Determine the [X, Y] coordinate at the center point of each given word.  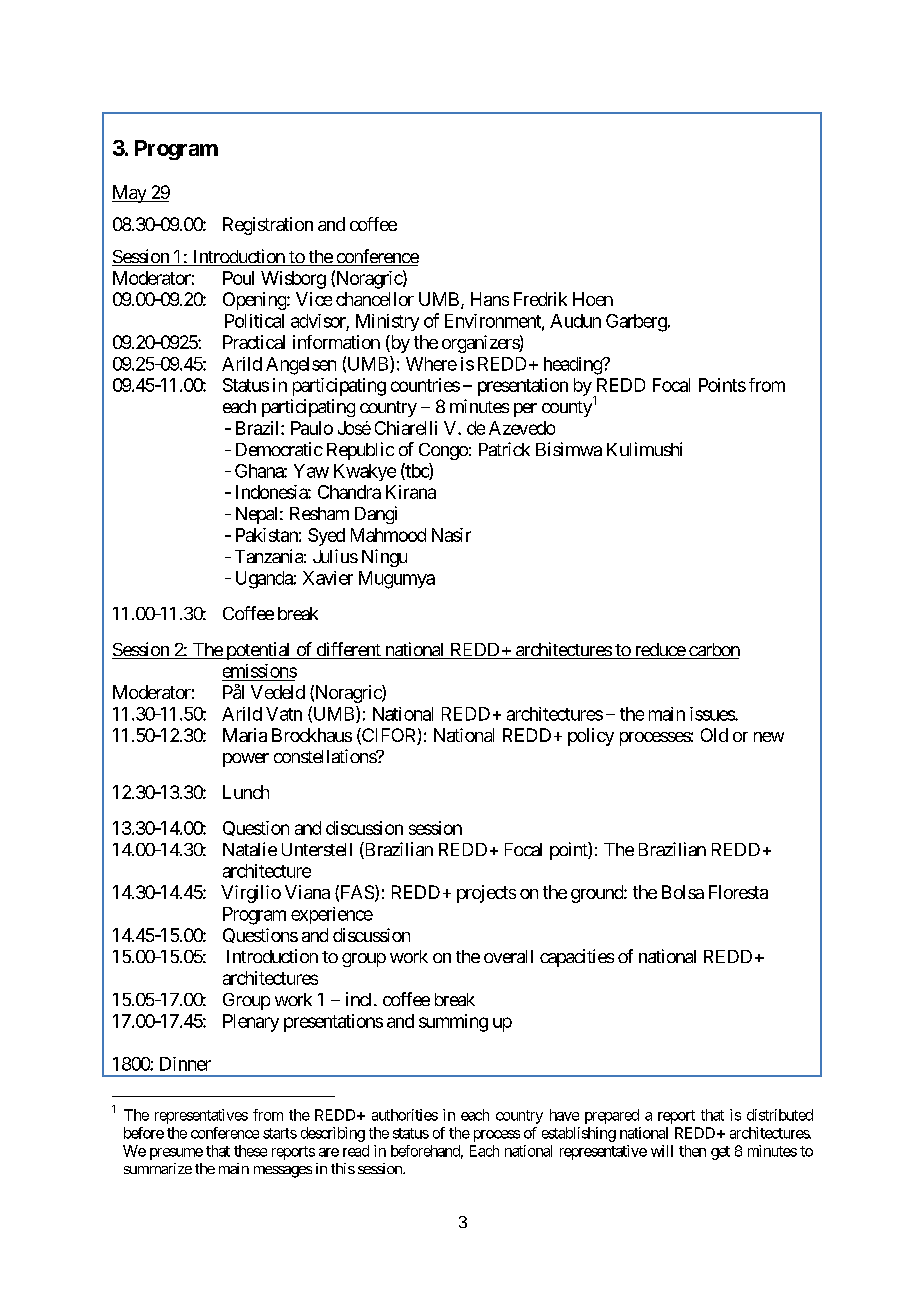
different [348, 650]
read [356, 1151]
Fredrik [540, 299]
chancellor [375, 299]
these [250, 1151]
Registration [268, 226]
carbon [713, 651]
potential [258, 651]
